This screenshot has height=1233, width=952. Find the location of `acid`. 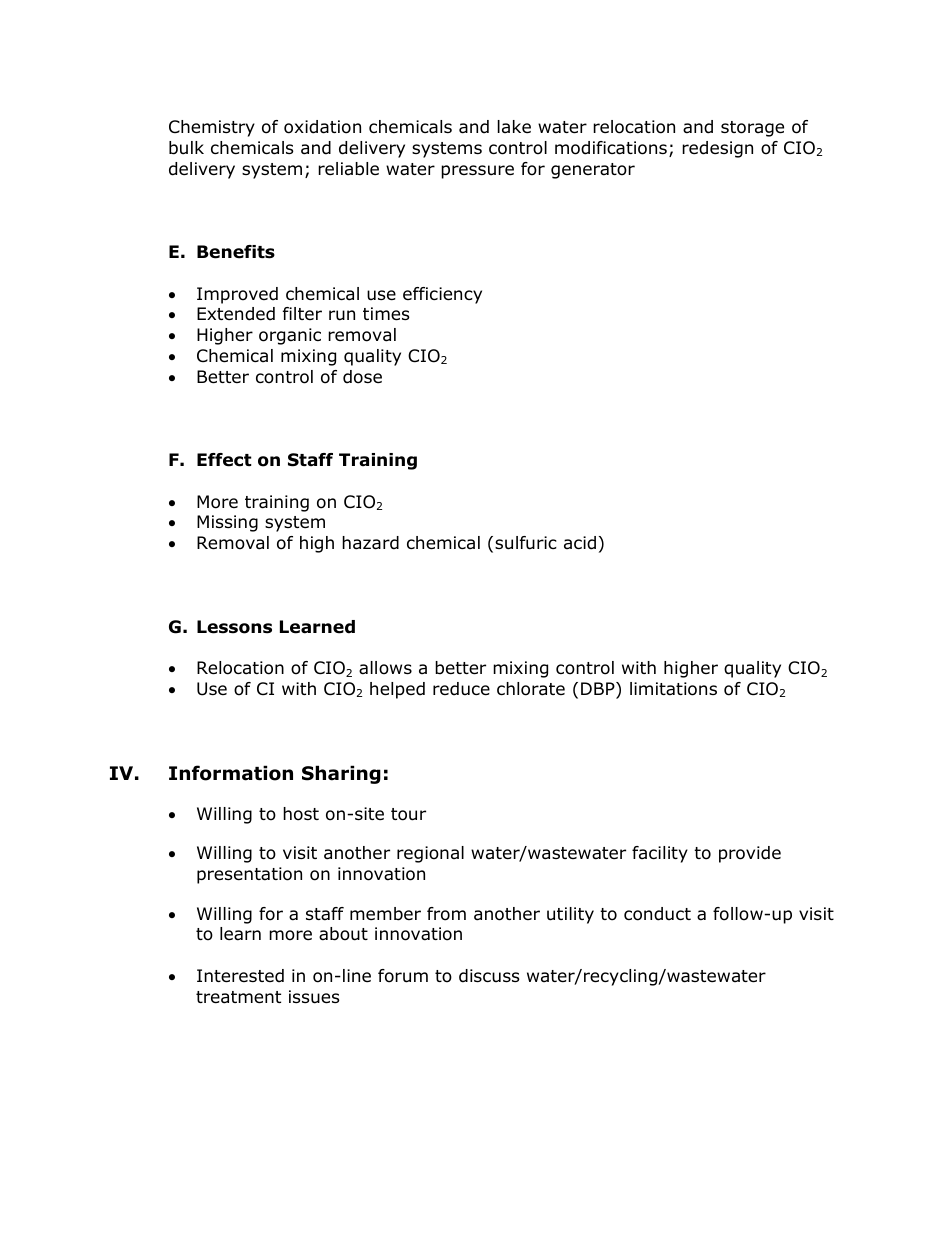

acid is located at coordinates (580, 543).
